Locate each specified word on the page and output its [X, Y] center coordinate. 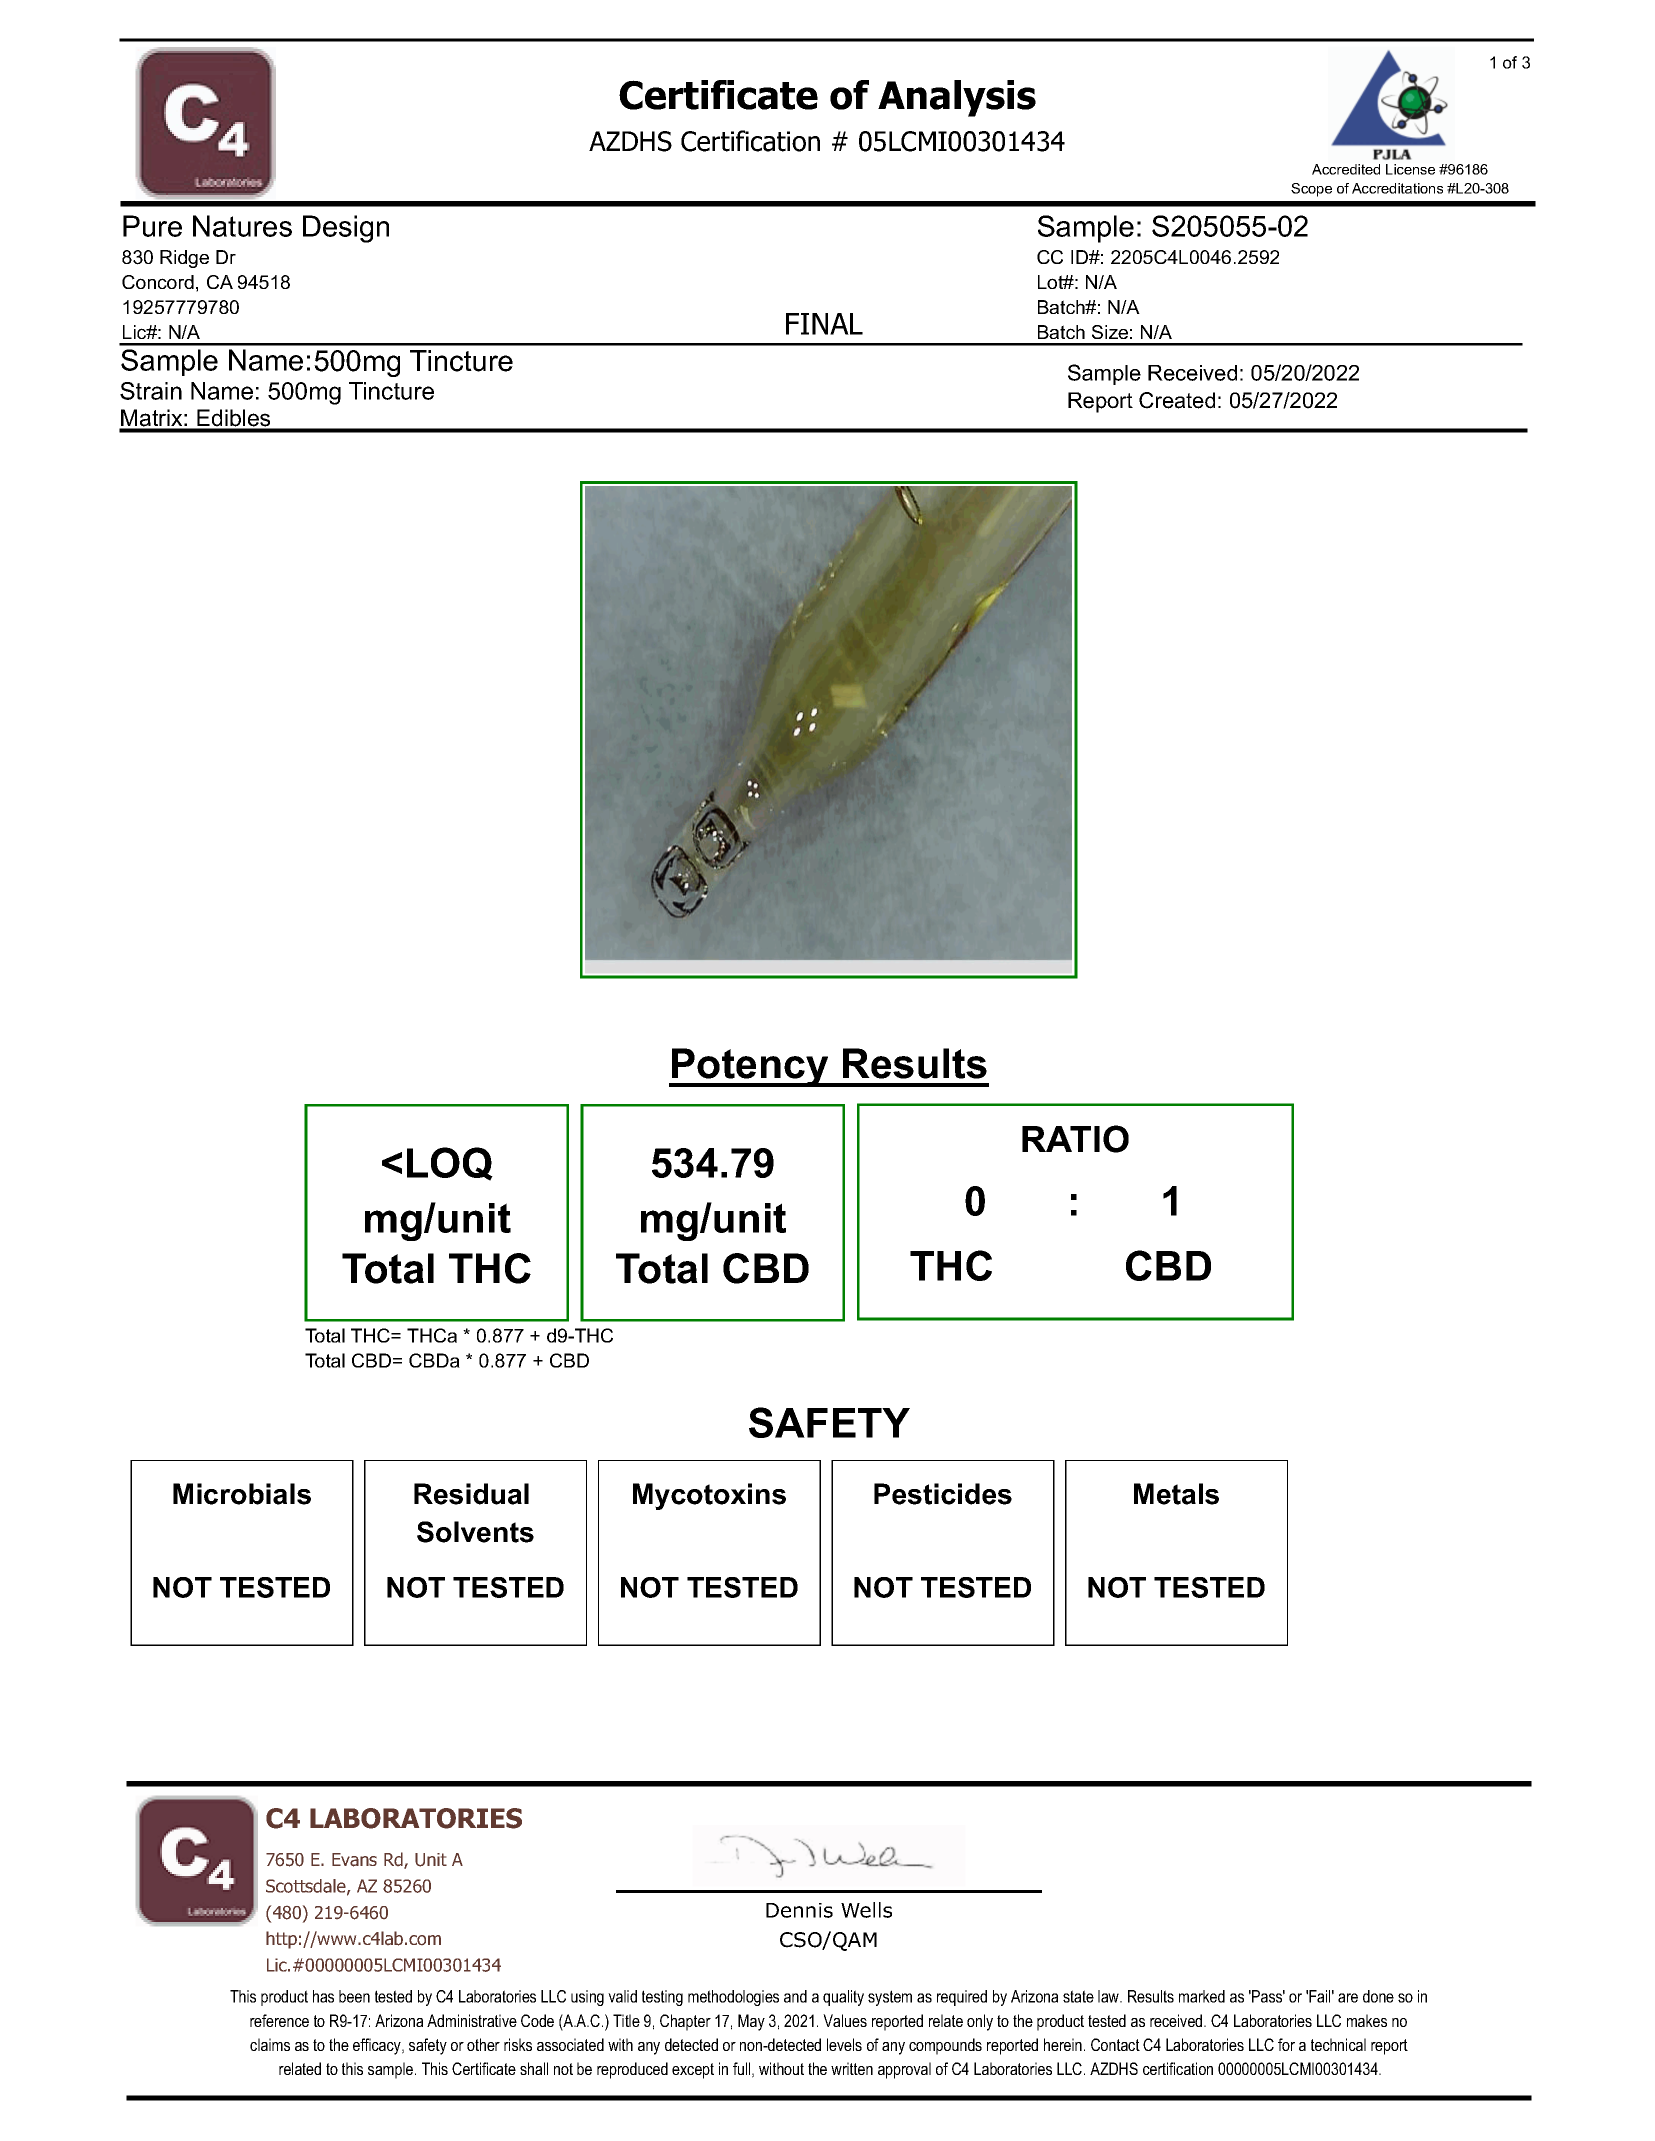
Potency [750, 1067]
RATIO [1075, 1139]
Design [346, 229]
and [795, 1996]
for [1286, 2044]
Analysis [957, 98]
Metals [1176, 1494]
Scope [1311, 190]
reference [279, 2020]
